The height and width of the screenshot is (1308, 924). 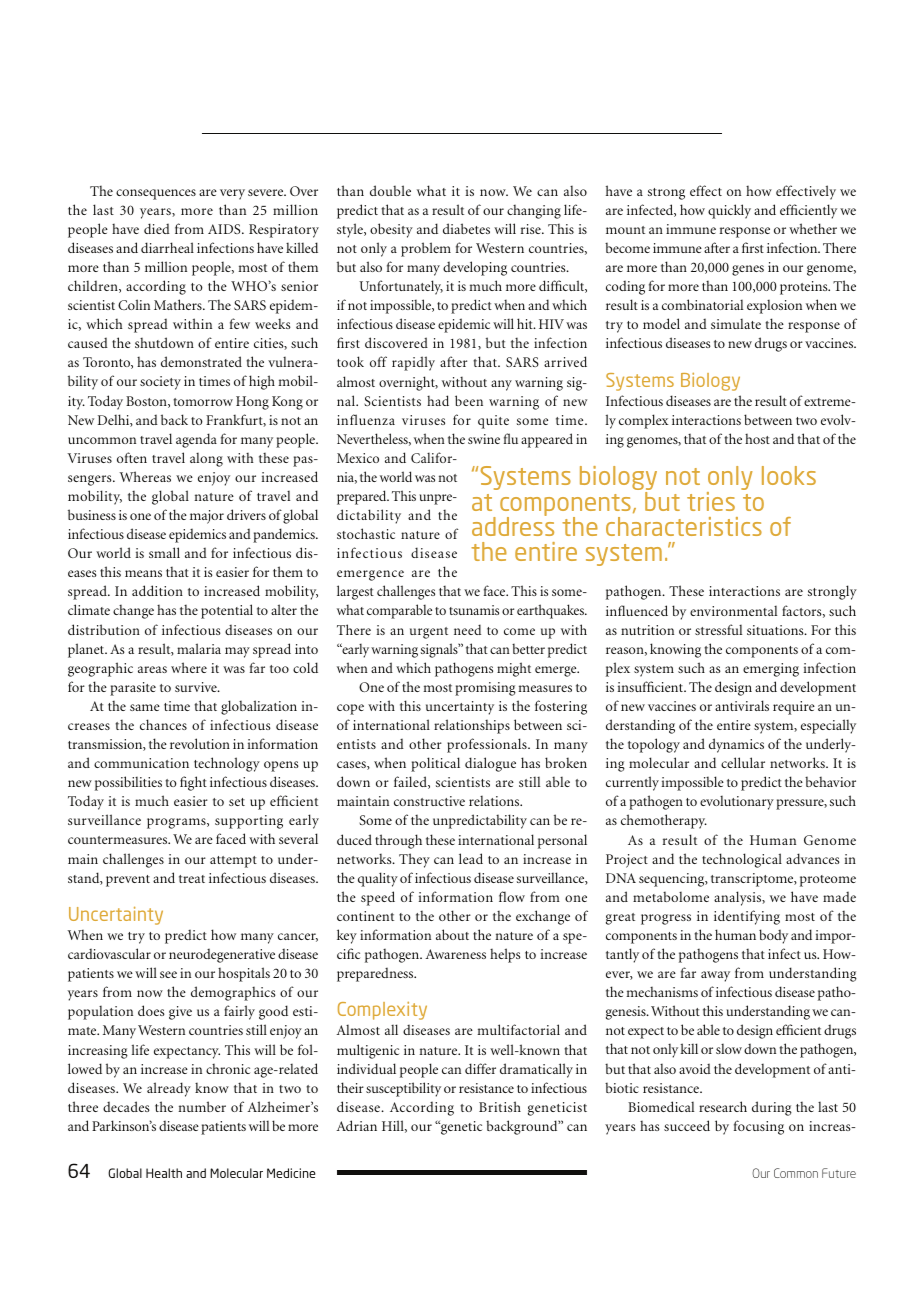 I want to click on host, so click(x=757, y=438).
